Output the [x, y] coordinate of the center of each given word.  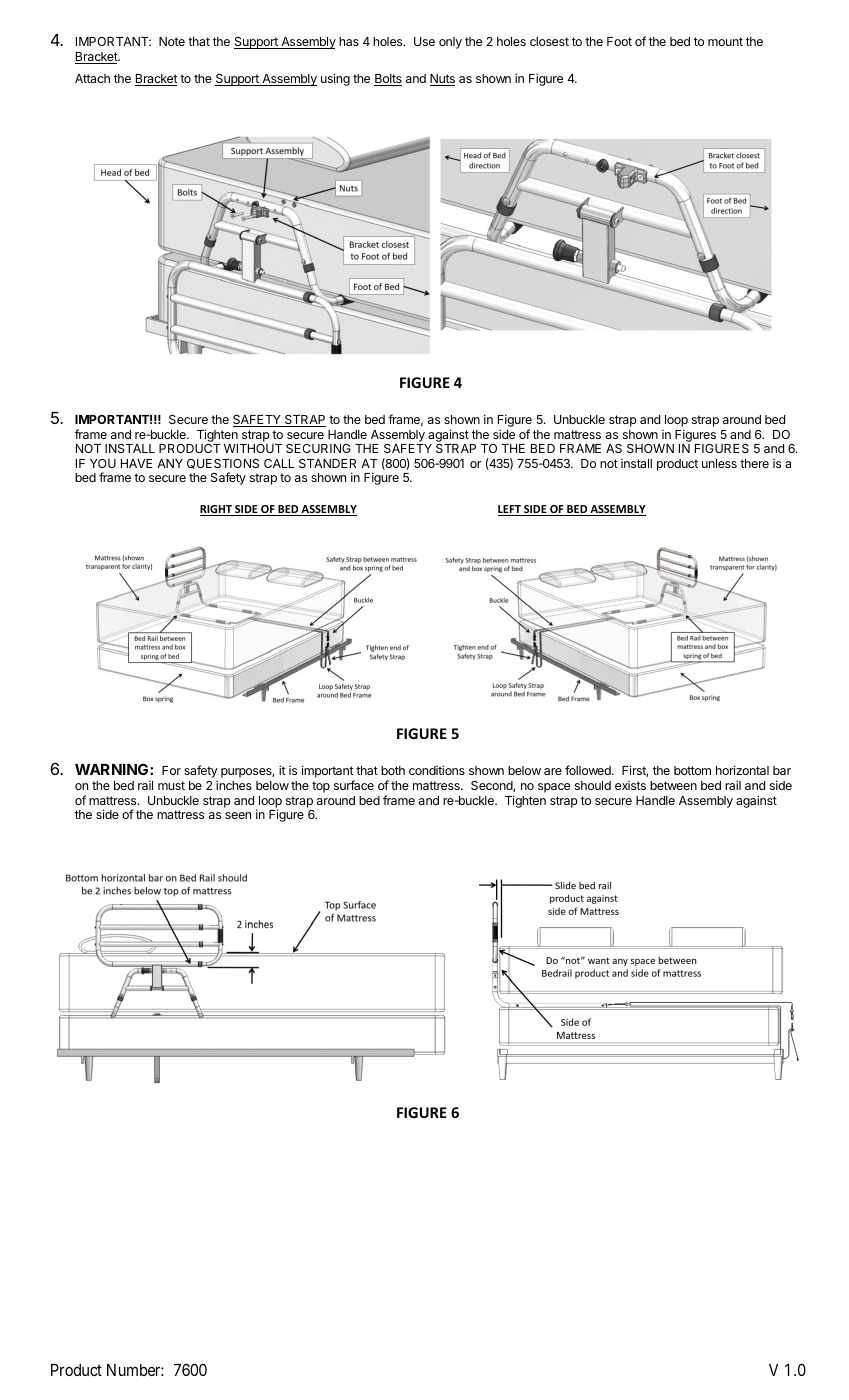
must [171, 785]
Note [172, 41]
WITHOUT [253, 448]
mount [725, 41]
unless [719, 463]
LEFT [510, 510]
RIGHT [217, 510]
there [754, 463]
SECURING [318, 448]
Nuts [442, 80]
